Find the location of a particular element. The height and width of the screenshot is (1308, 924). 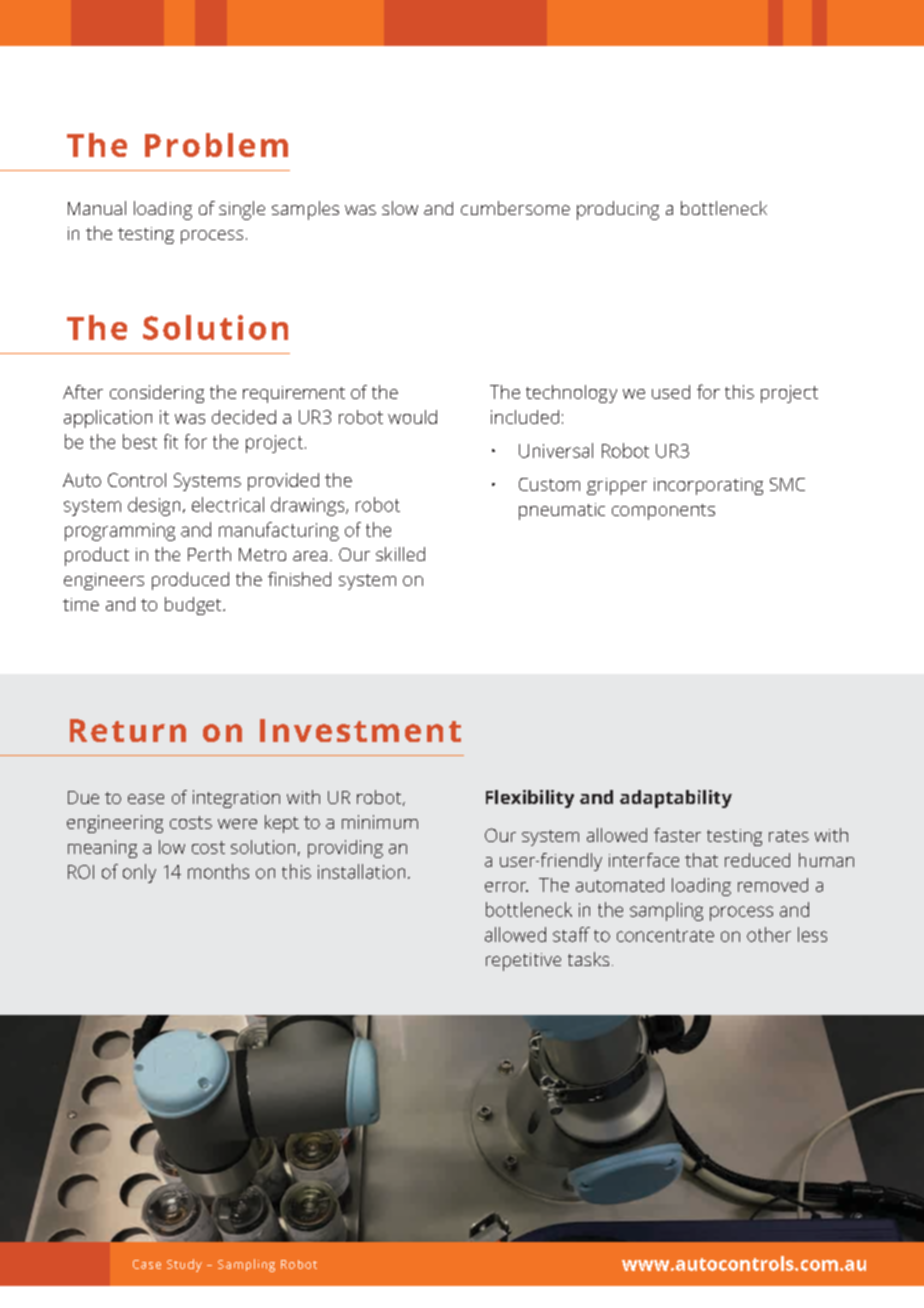

adaptability is located at coordinates (676, 799).
